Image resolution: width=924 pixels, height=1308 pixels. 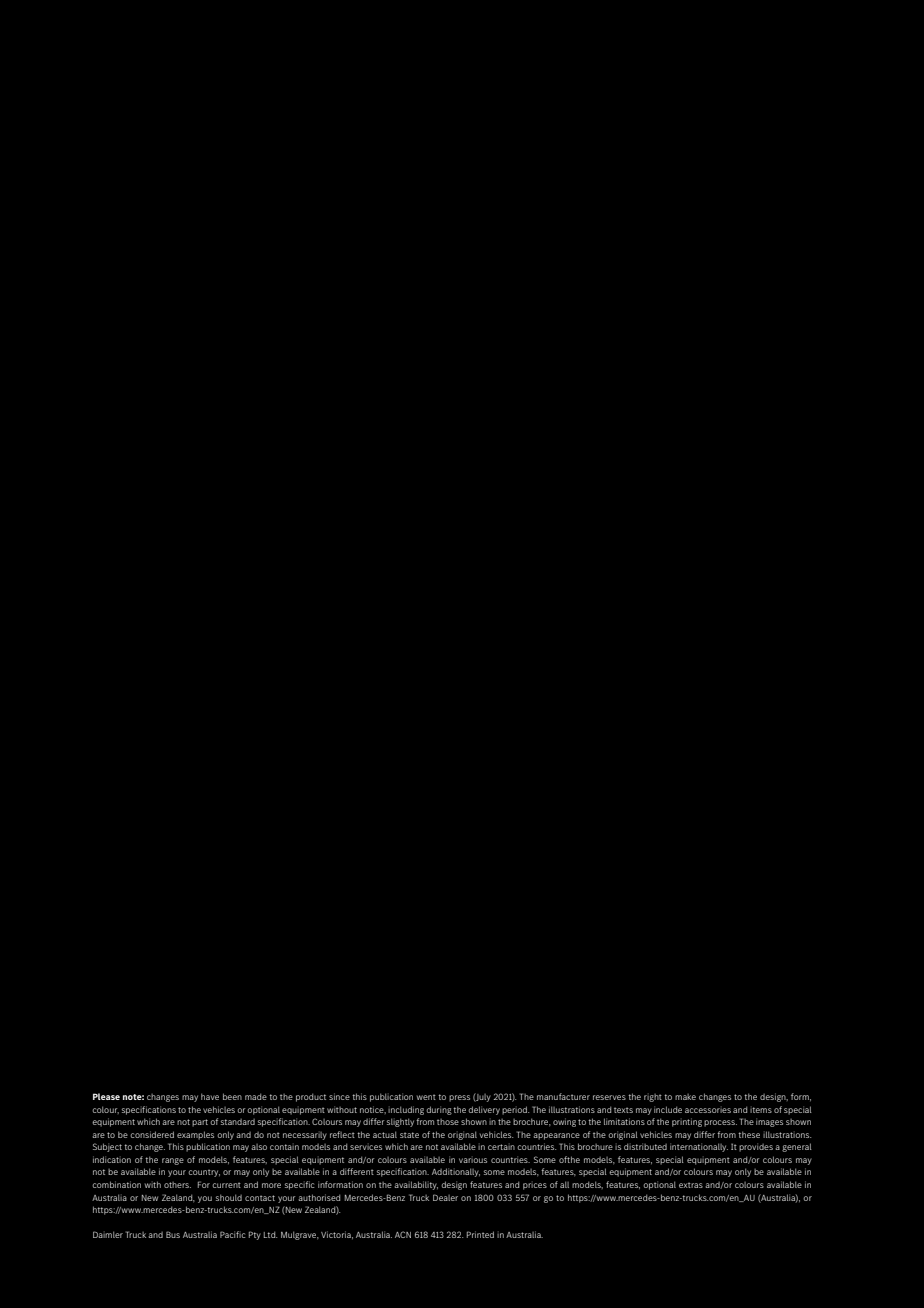 What do you see at coordinates (195, 1135) in the screenshot?
I see `examples` at bounding box center [195, 1135].
